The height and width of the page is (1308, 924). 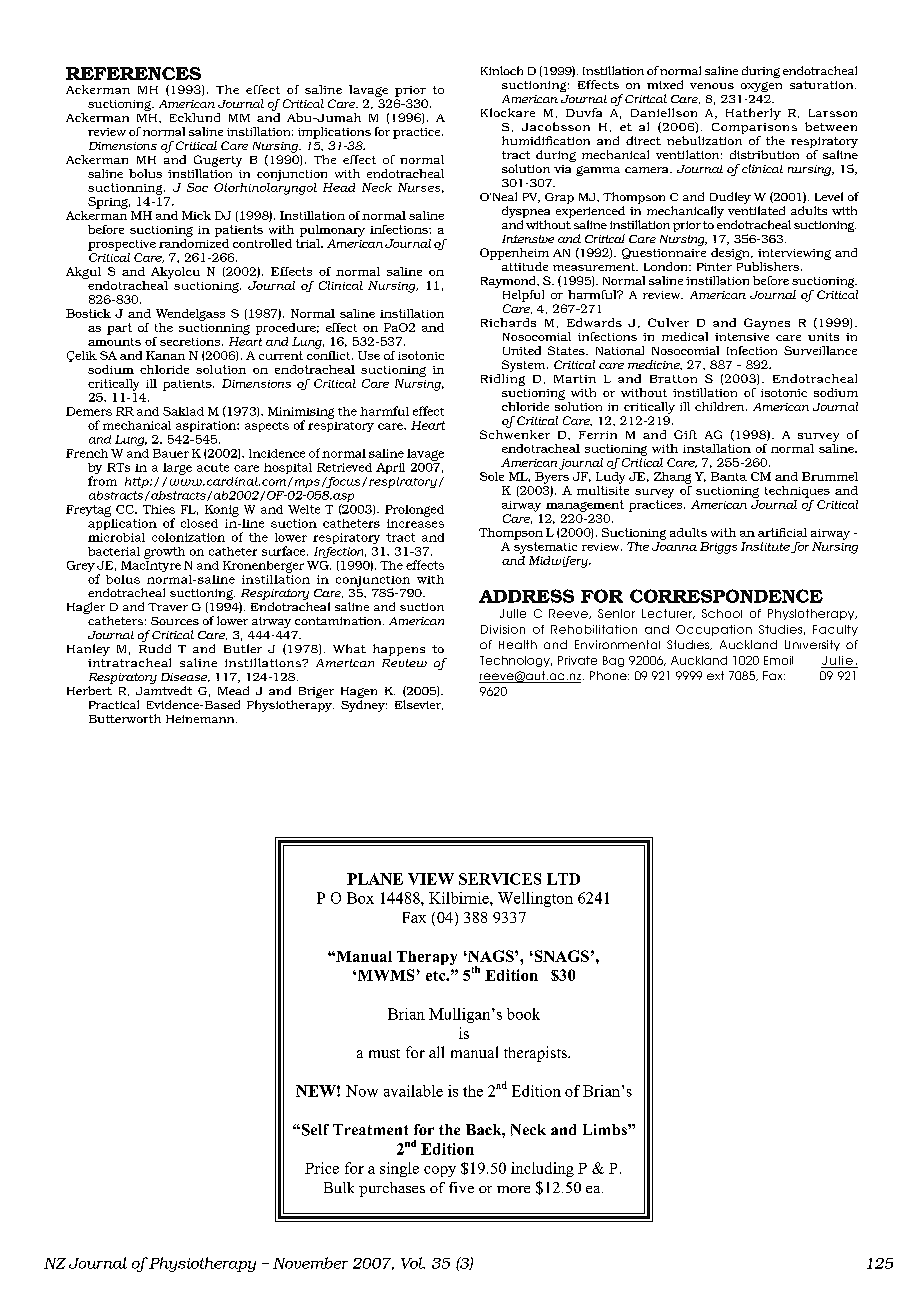 What do you see at coordinates (765, 546) in the page?
I see `Institute` at bounding box center [765, 546].
